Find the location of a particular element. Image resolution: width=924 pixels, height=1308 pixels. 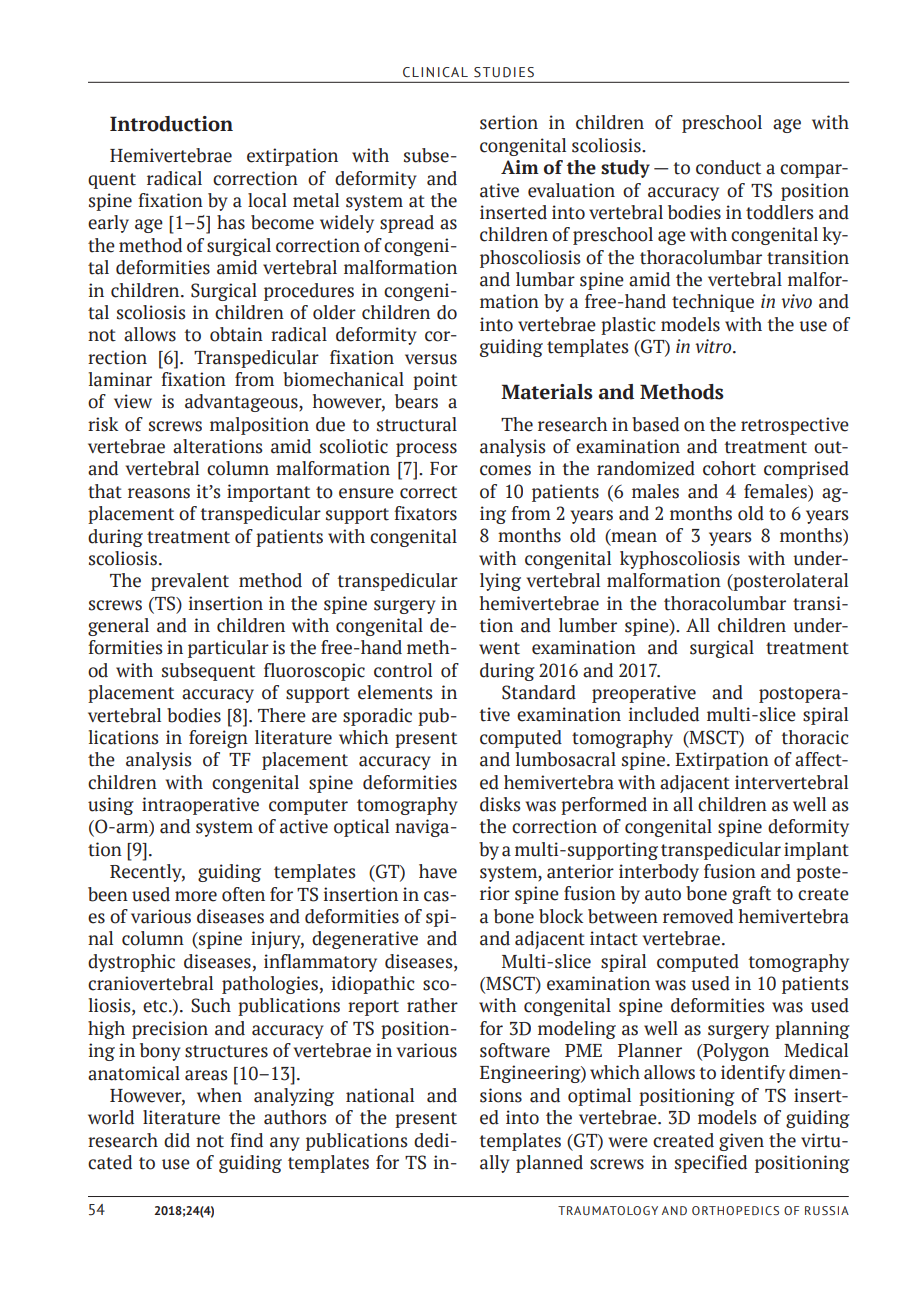

did is located at coordinates (177, 1140).
